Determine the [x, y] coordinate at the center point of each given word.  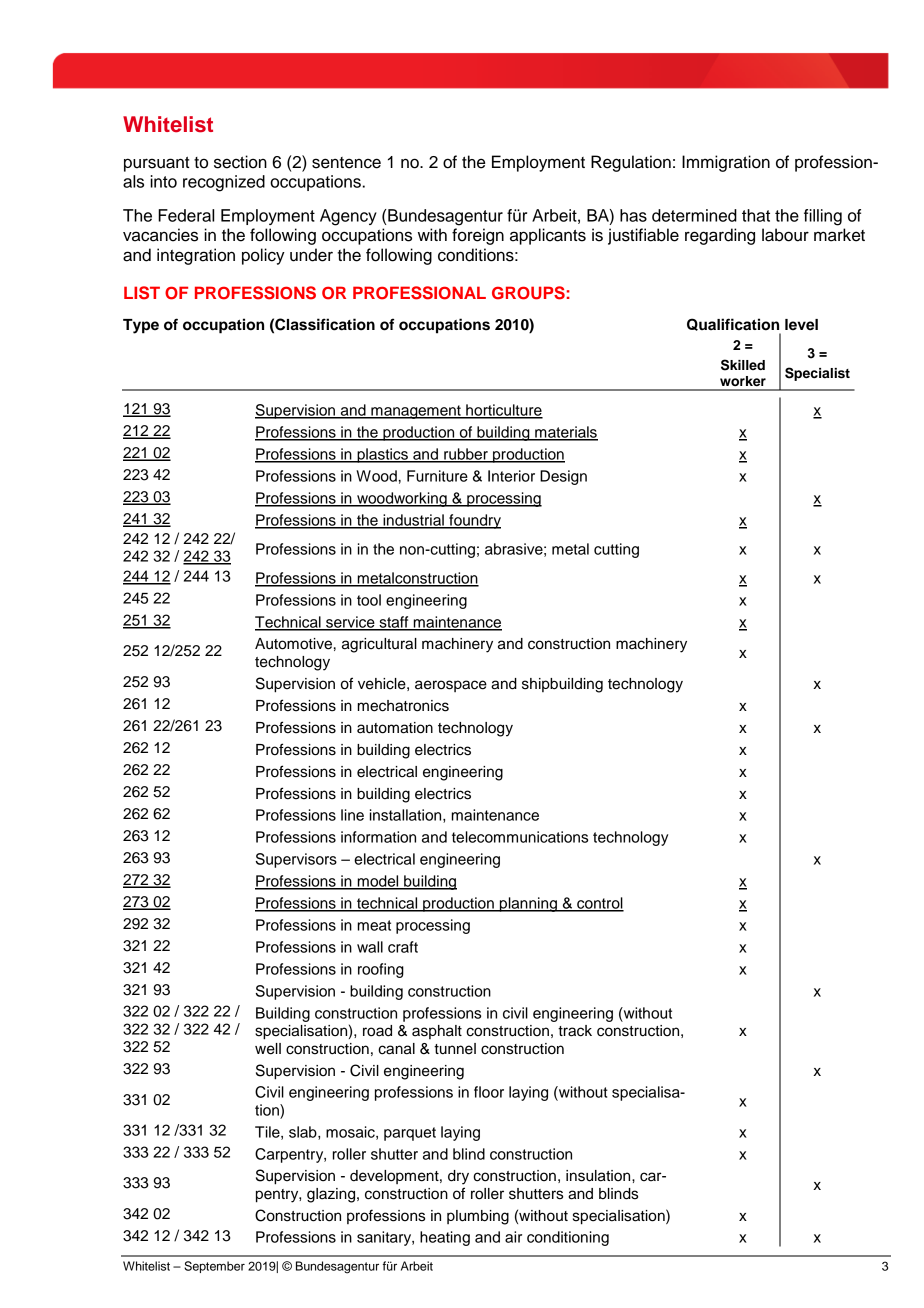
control [599, 904]
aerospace [451, 686]
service [350, 623]
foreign [478, 236]
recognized [224, 183]
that [756, 215]
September [214, 1267]
